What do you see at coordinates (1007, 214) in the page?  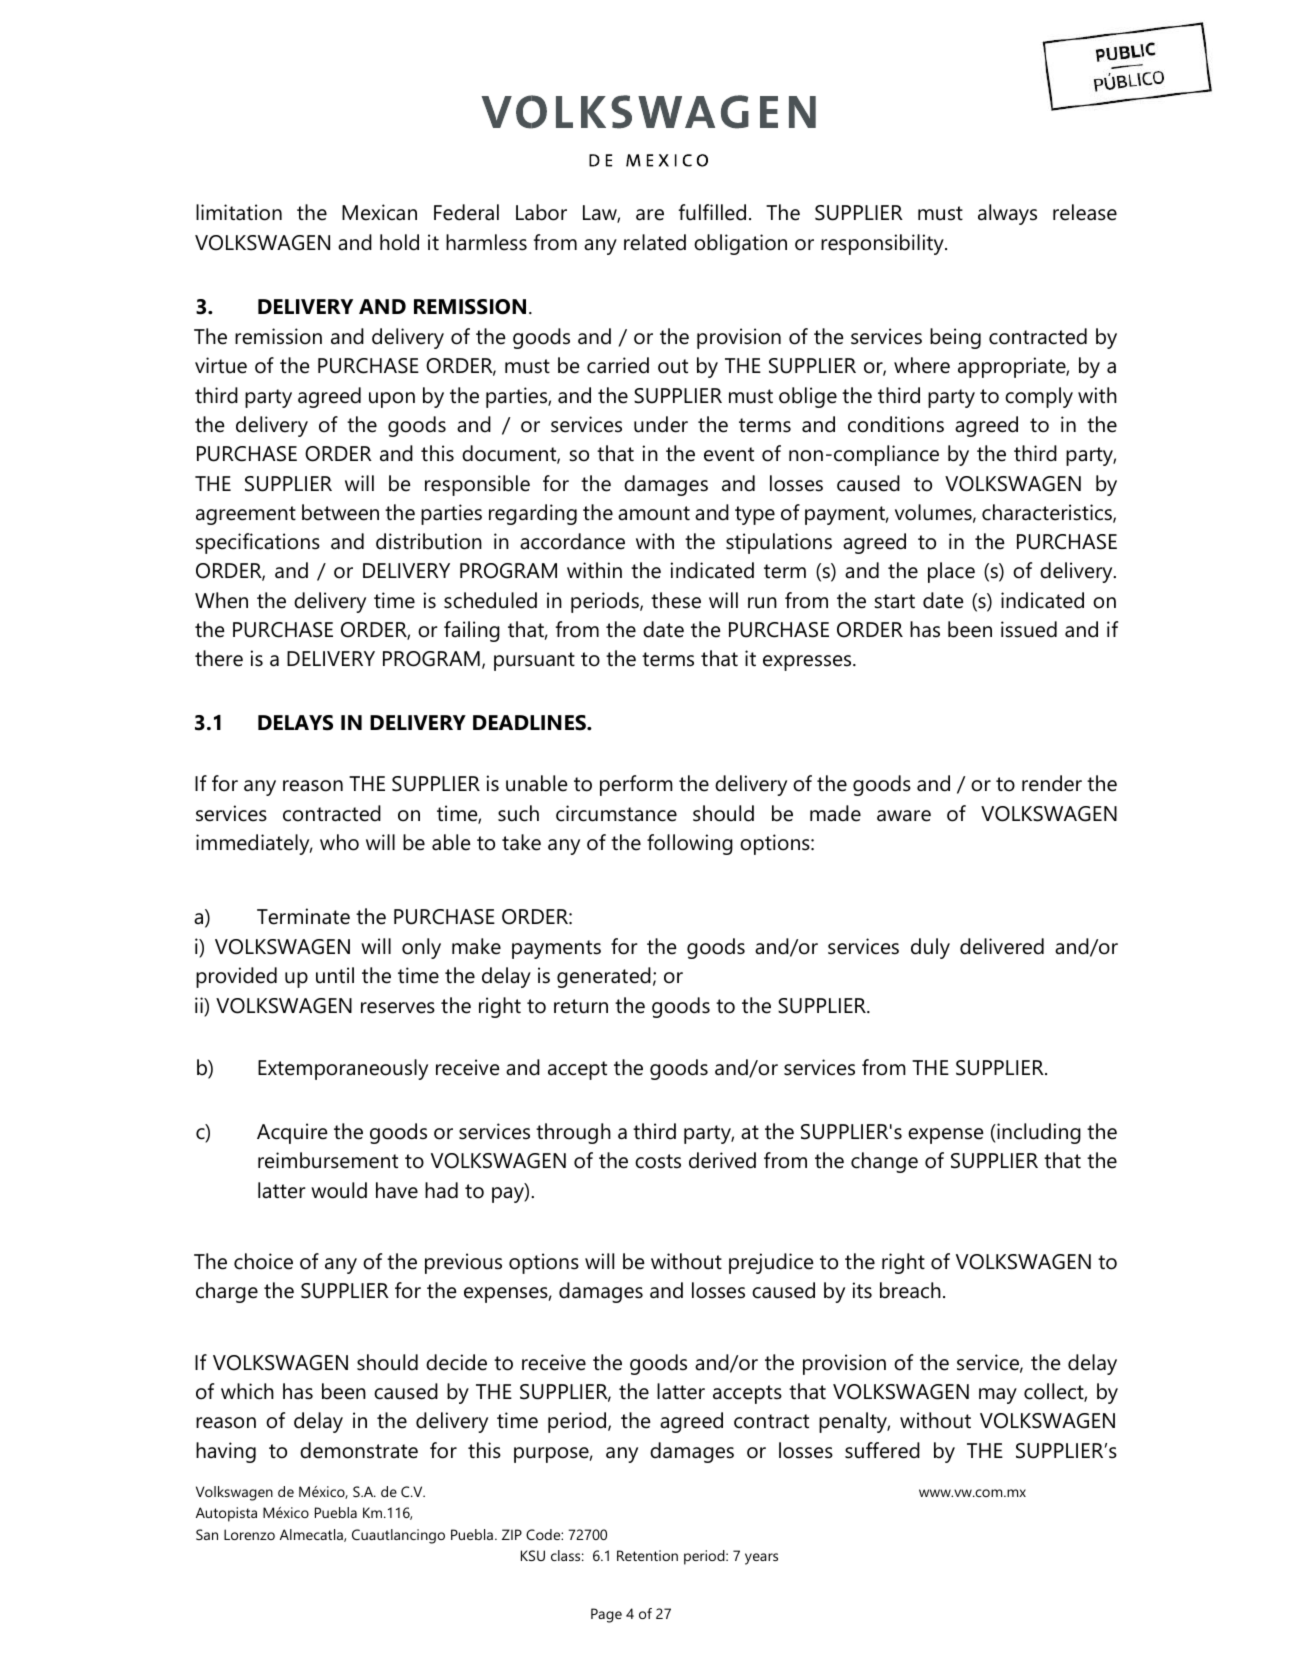 I see `always` at bounding box center [1007, 214].
